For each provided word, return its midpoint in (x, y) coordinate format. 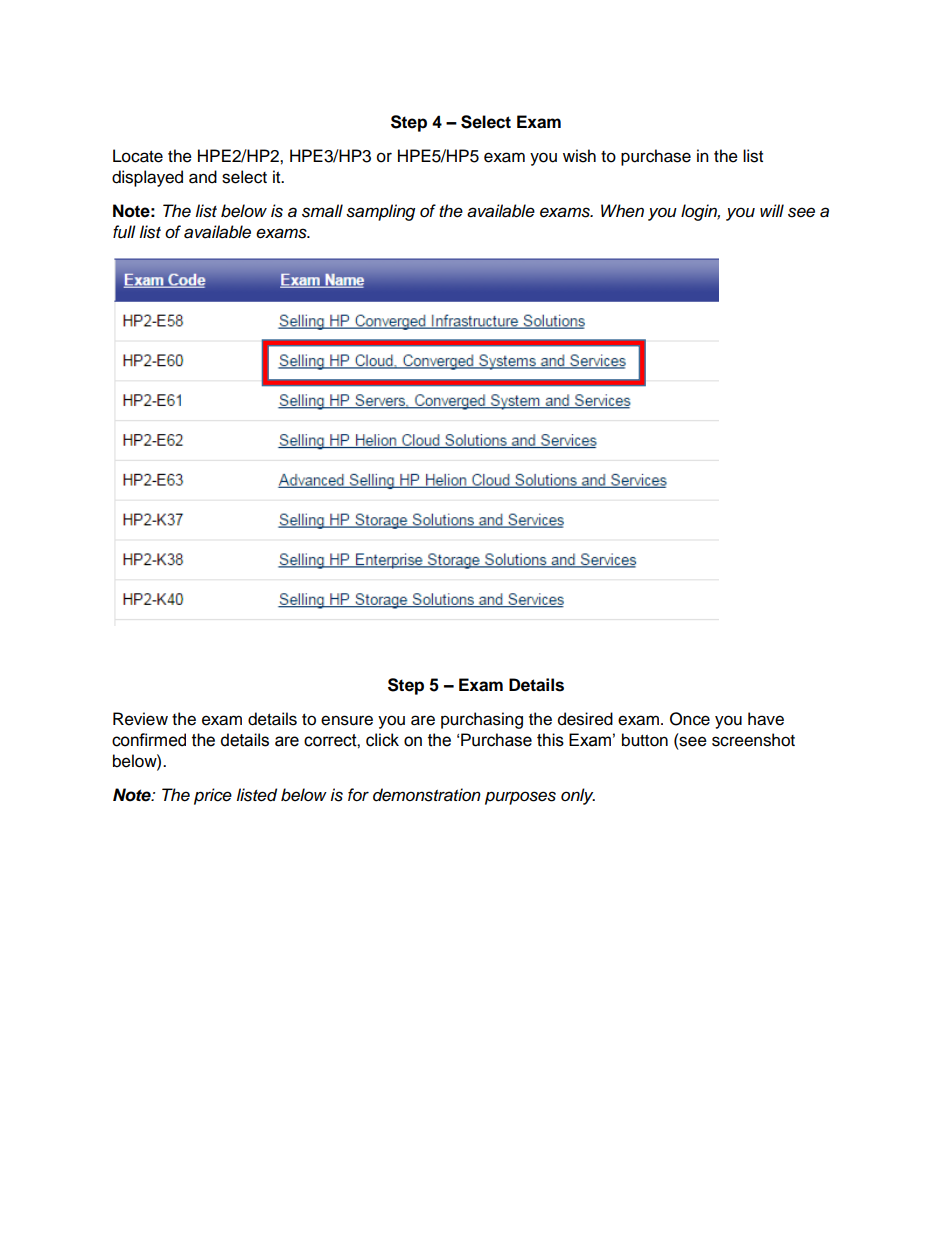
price (213, 796)
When (622, 211)
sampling (380, 212)
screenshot (753, 740)
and (203, 177)
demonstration (427, 795)
